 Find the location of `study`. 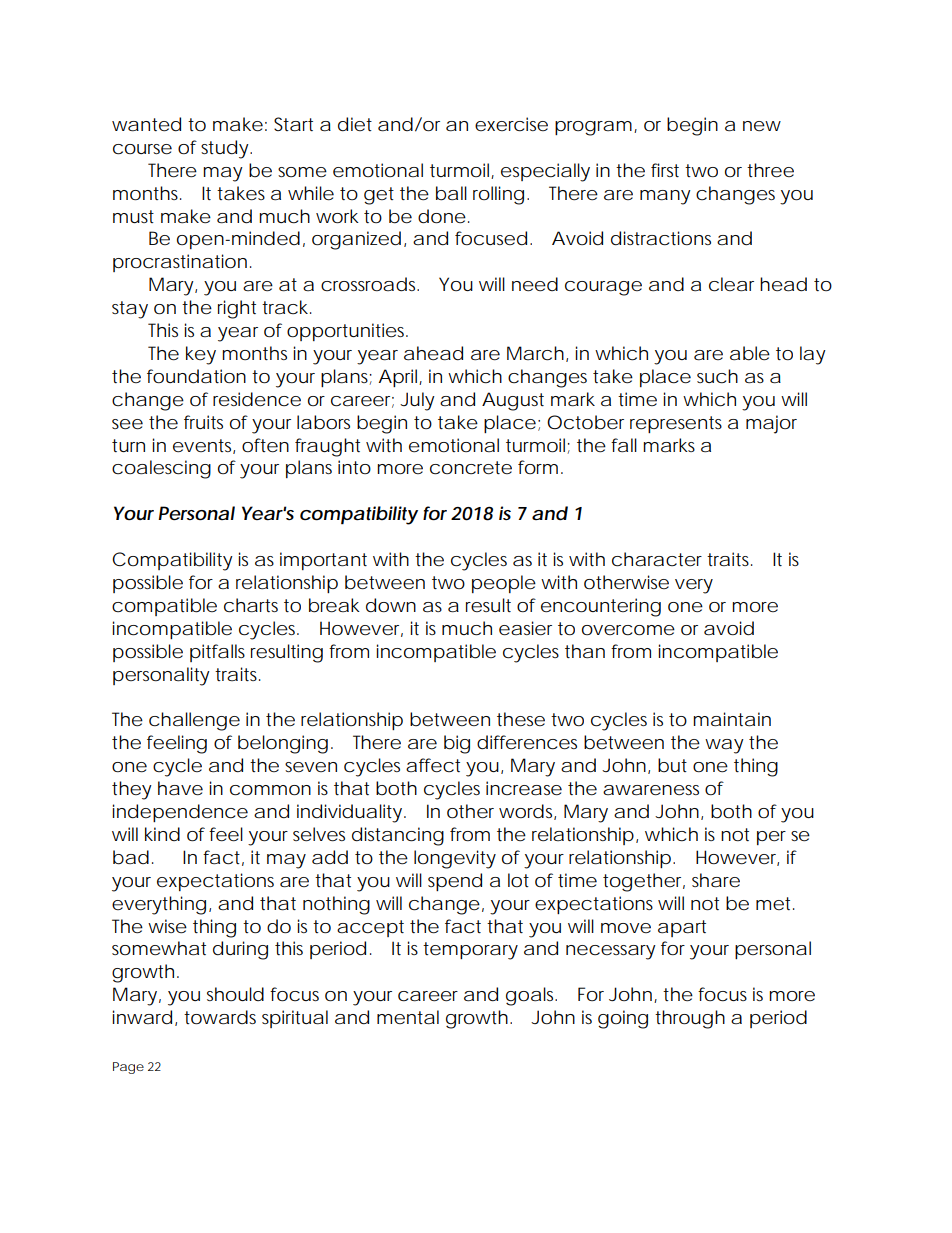

study is located at coordinates (226, 149).
